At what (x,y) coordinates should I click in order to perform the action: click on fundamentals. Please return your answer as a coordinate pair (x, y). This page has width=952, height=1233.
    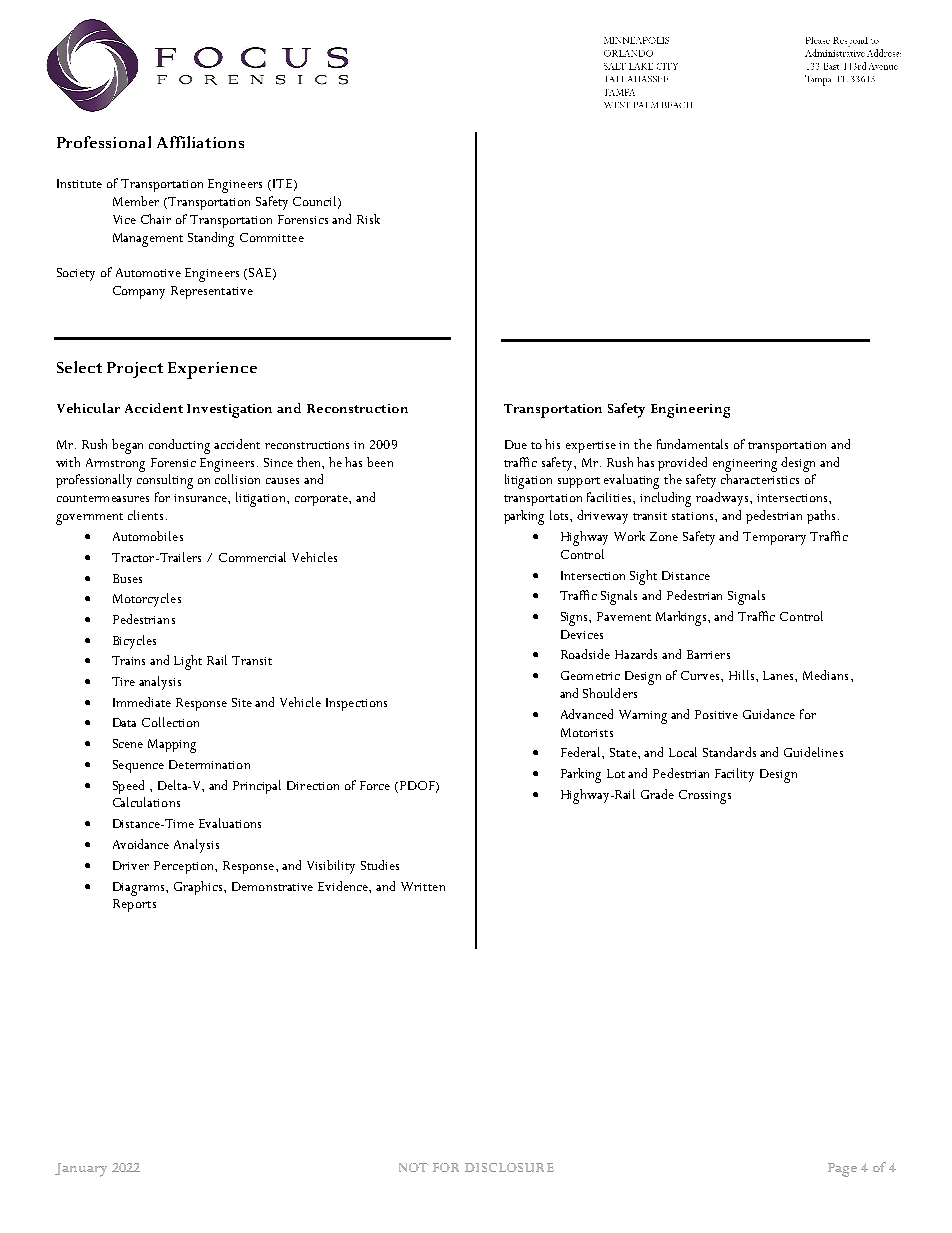
    Looking at the image, I should click on (692, 444).
